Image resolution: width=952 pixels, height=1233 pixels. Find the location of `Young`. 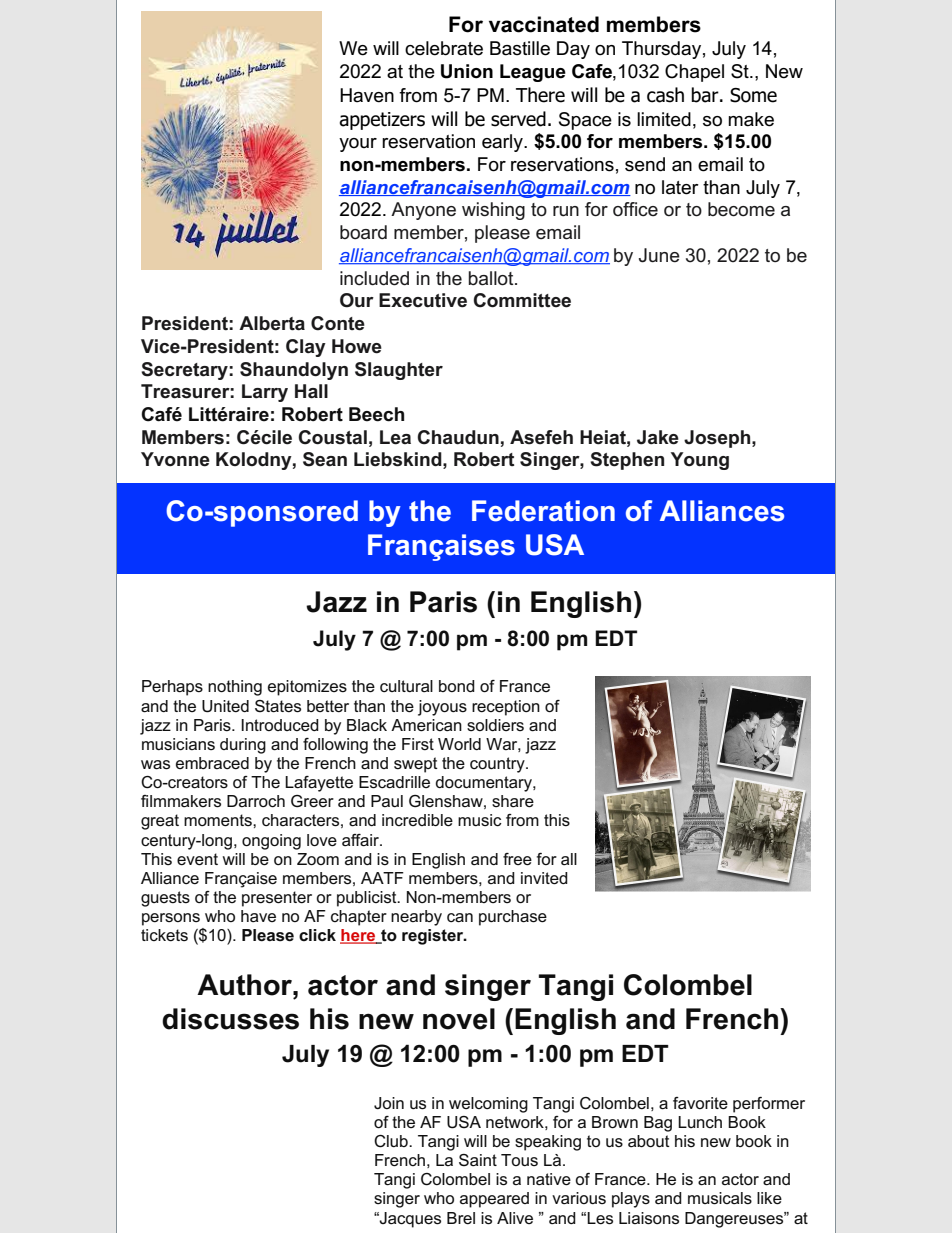

Young is located at coordinates (700, 461).
